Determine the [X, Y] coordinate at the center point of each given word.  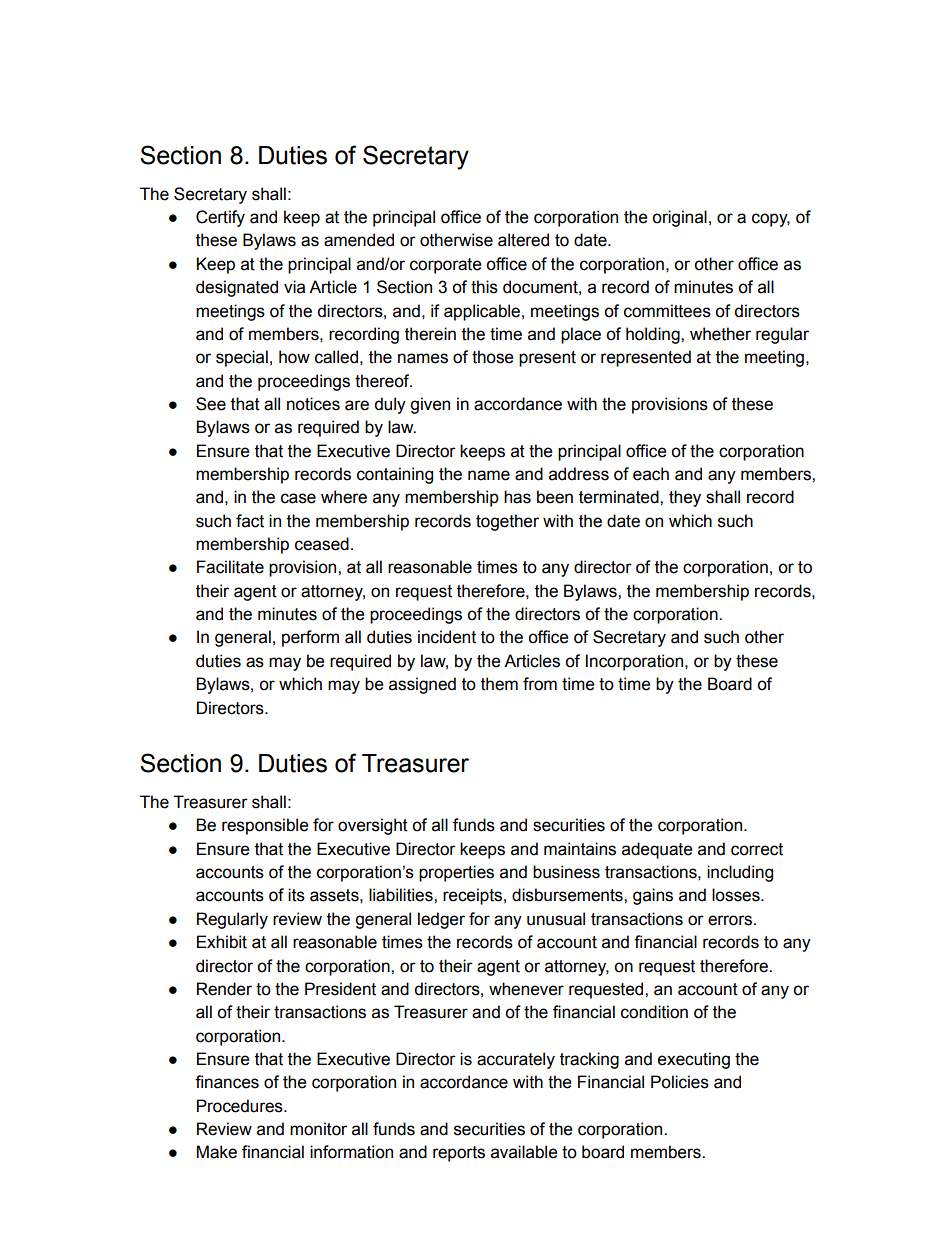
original [679, 218]
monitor [318, 1129]
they [685, 498]
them [499, 684]
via [294, 287]
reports [459, 1154]
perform [310, 638]
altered [523, 240]
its [296, 895]
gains [653, 896]
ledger [441, 920]
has [517, 497]
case [298, 498]
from [540, 684]
